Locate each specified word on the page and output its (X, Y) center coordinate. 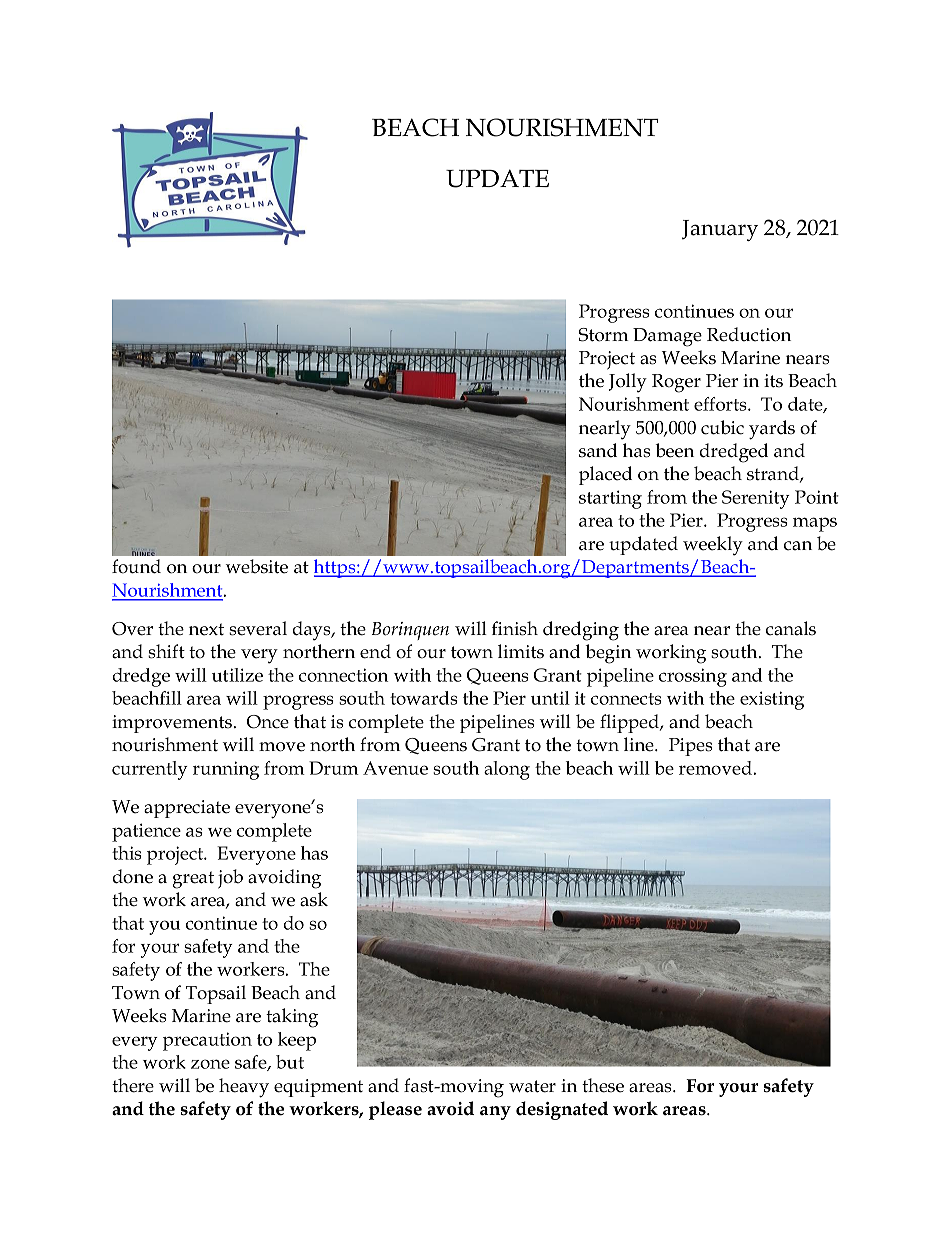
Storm (603, 335)
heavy (244, 1088)
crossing (693, 677)
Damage (667, 337)
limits (521, 651)
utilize (237, 675)
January (720, 230)
